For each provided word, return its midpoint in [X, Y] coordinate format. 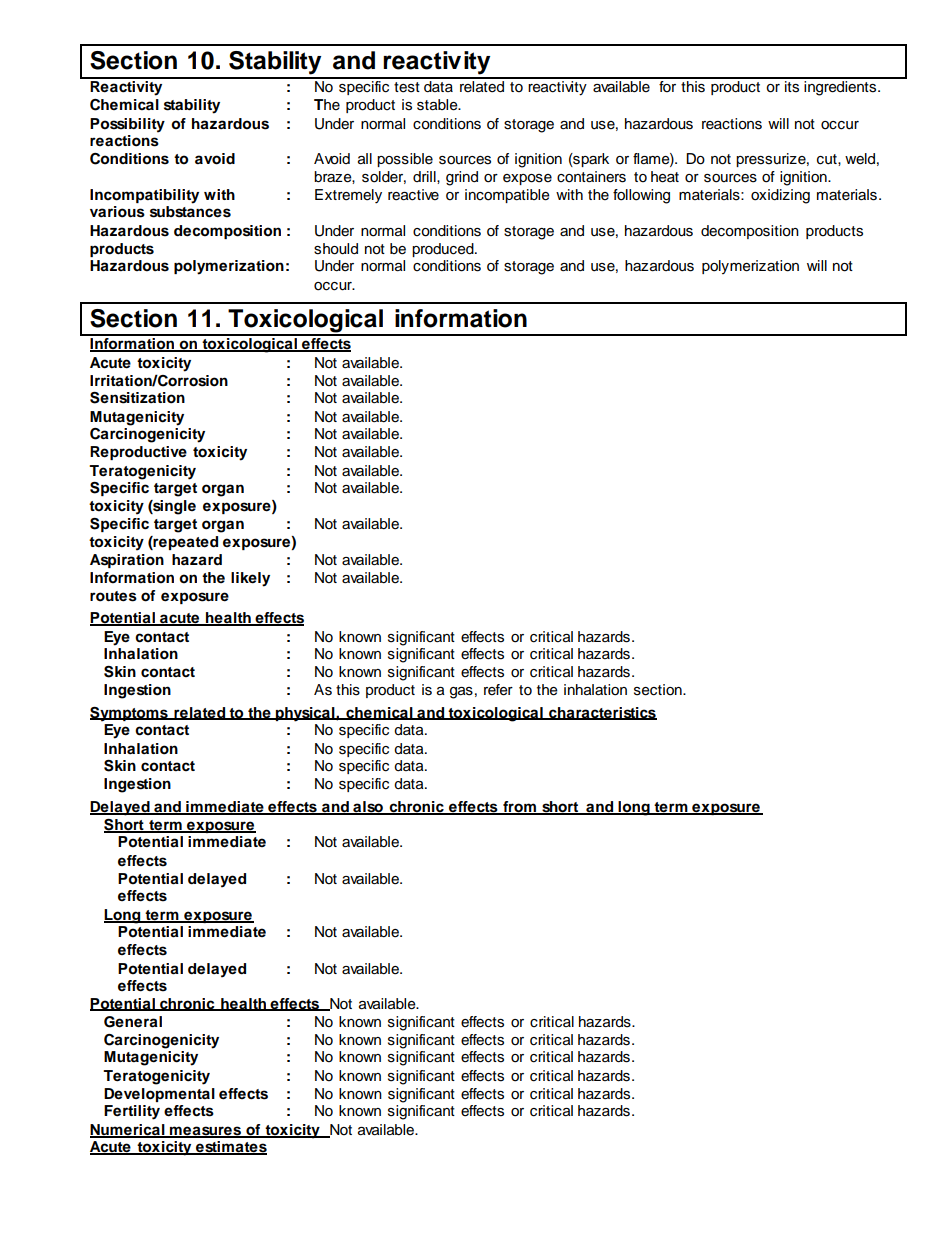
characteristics [602, 713]
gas [461, 693]
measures [206, 1132]
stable [438, 105]
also [368, 808]
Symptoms [130, 714]
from [519, 808]
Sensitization [137, 398]
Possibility [127, 125]
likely [250, 579]
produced [444, 250]
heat [665, 177]
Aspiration [127, 561]
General [133, 1022]
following [641, 196]
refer [498, 690]
